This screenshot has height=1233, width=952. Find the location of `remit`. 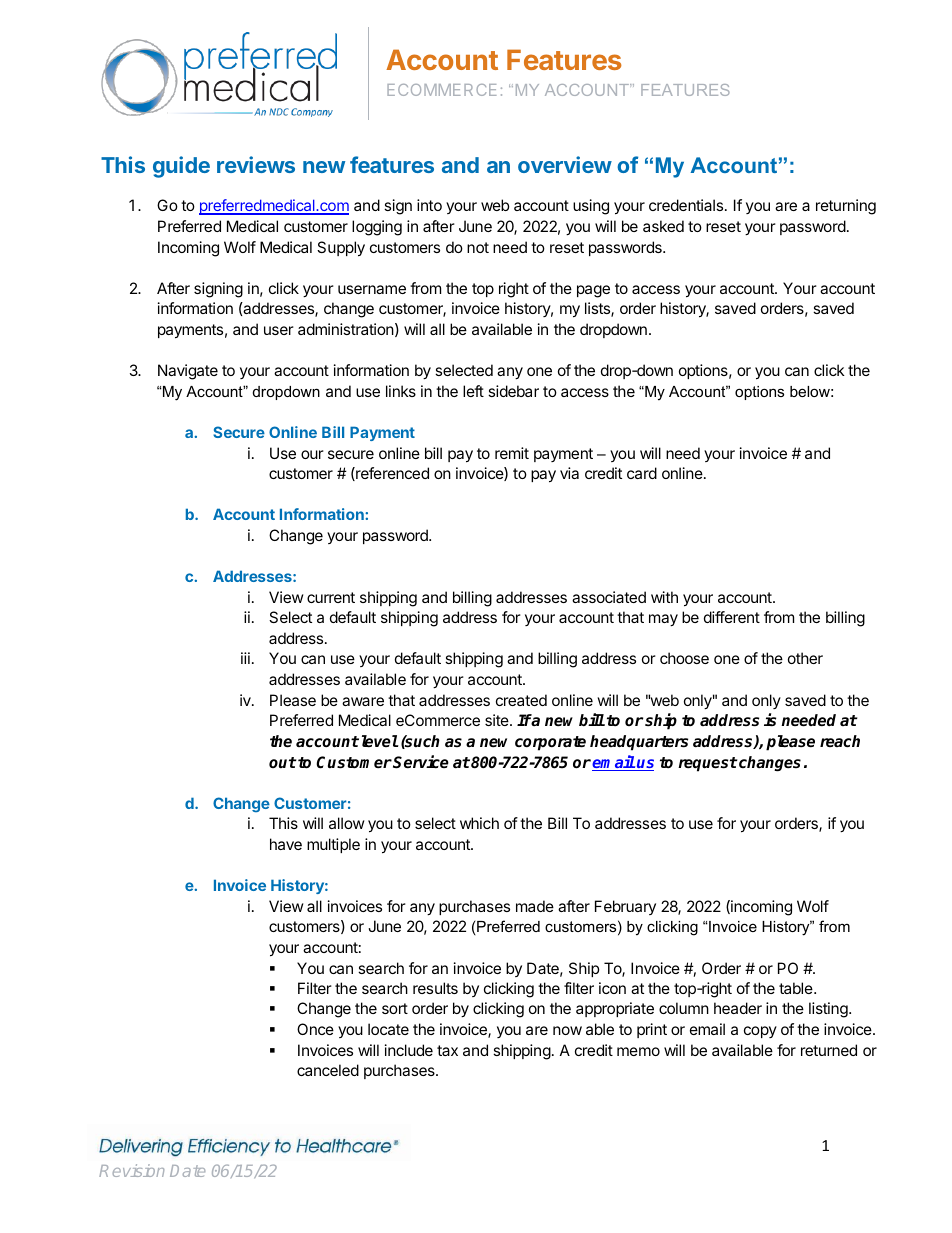

remit is located at coordinates (512, 453).
